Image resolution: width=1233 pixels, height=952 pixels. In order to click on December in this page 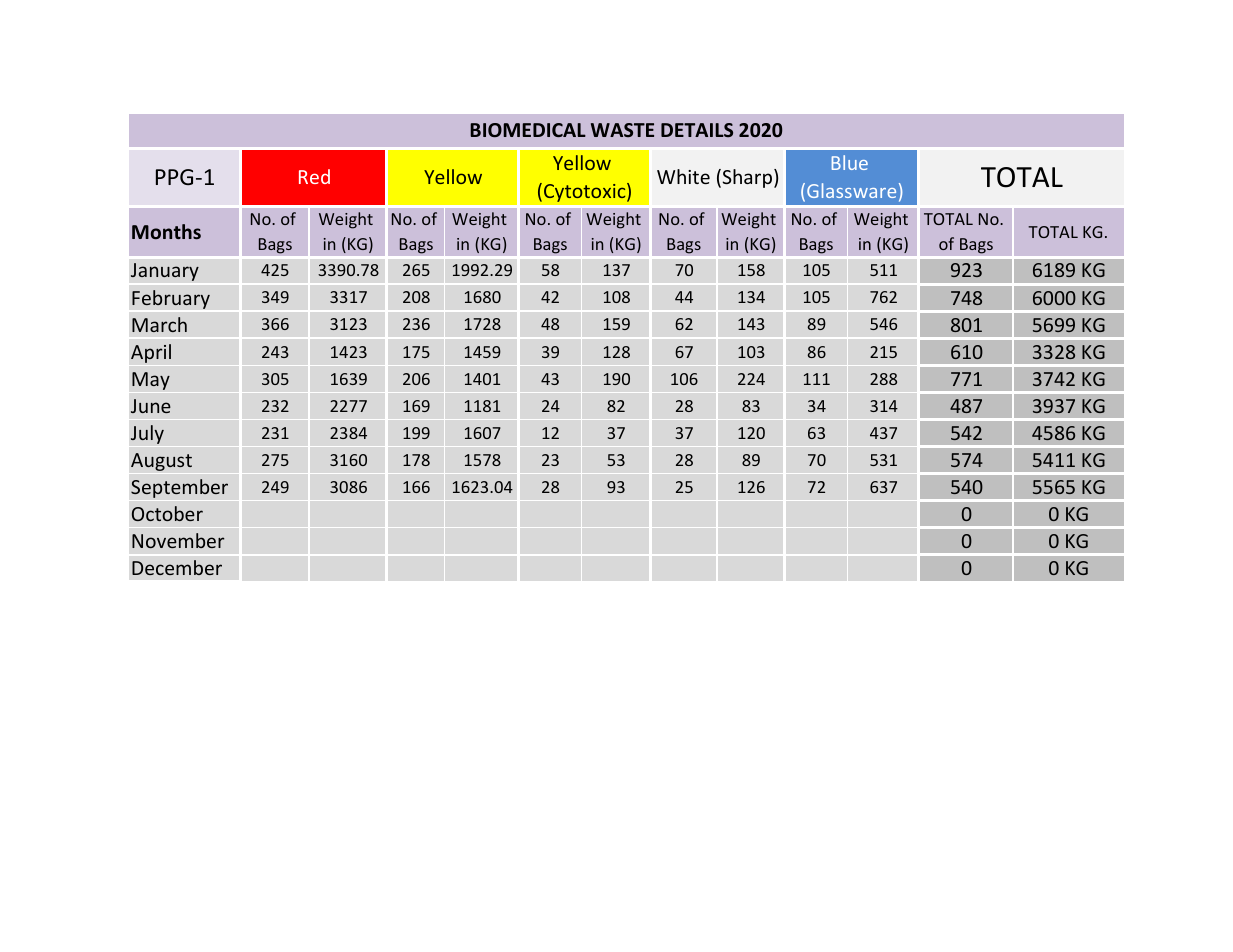, I will do `click(177, 567)`.
